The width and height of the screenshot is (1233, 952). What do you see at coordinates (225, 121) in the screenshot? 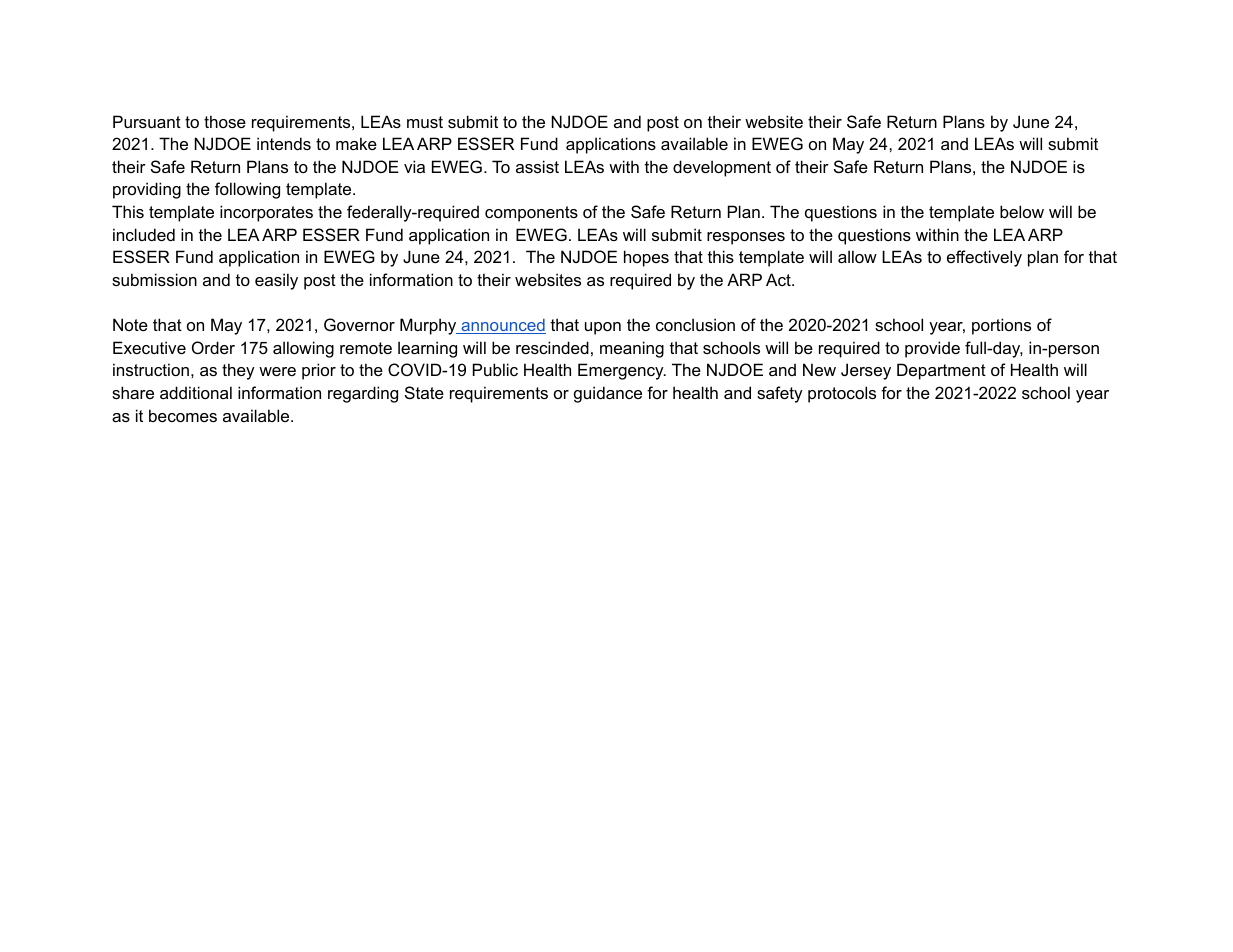
I see `those` at bounding box center [225, 121].
